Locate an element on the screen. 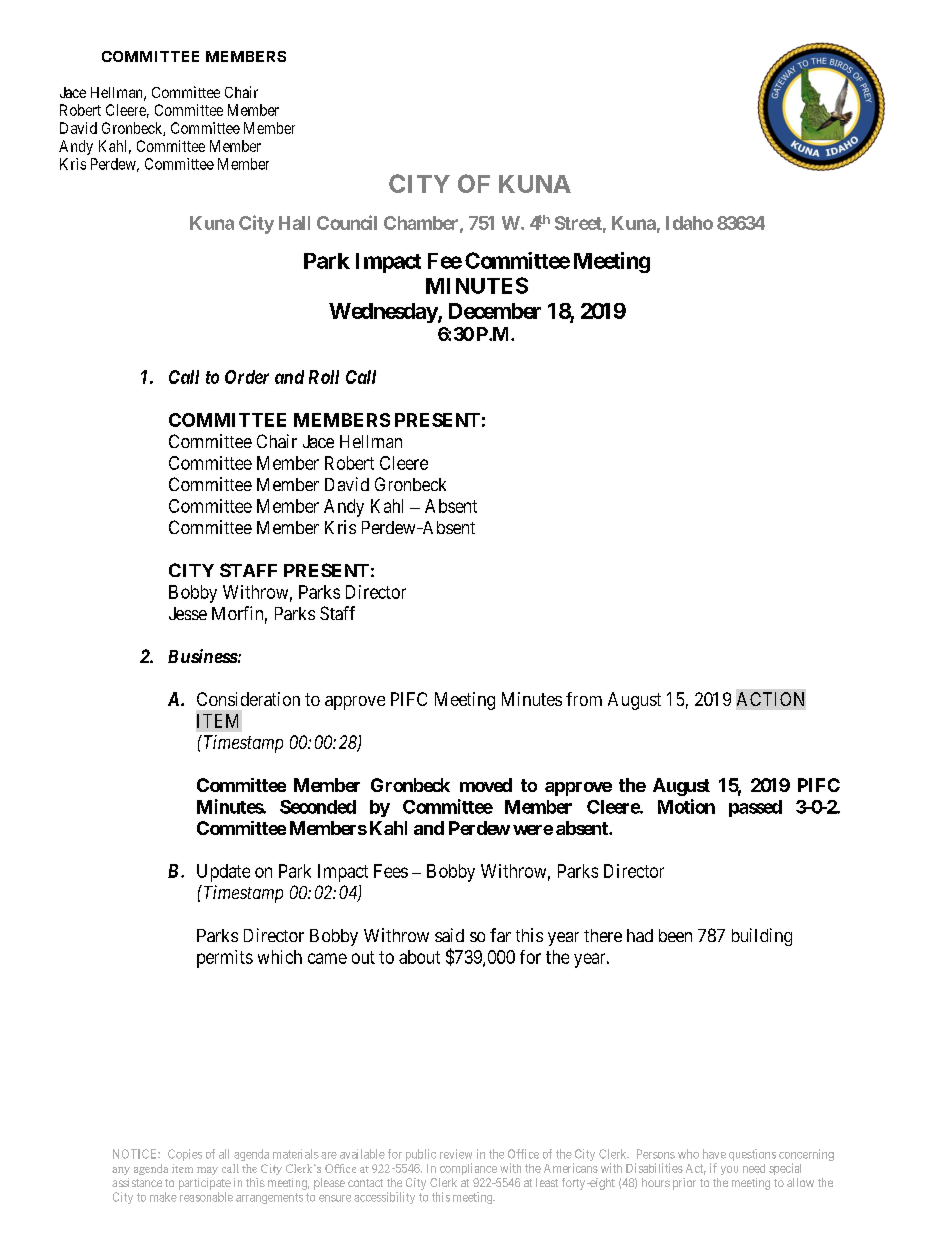 This screenshot has width=952, height=1233. ACTION is located at coordinates (770, 699).
